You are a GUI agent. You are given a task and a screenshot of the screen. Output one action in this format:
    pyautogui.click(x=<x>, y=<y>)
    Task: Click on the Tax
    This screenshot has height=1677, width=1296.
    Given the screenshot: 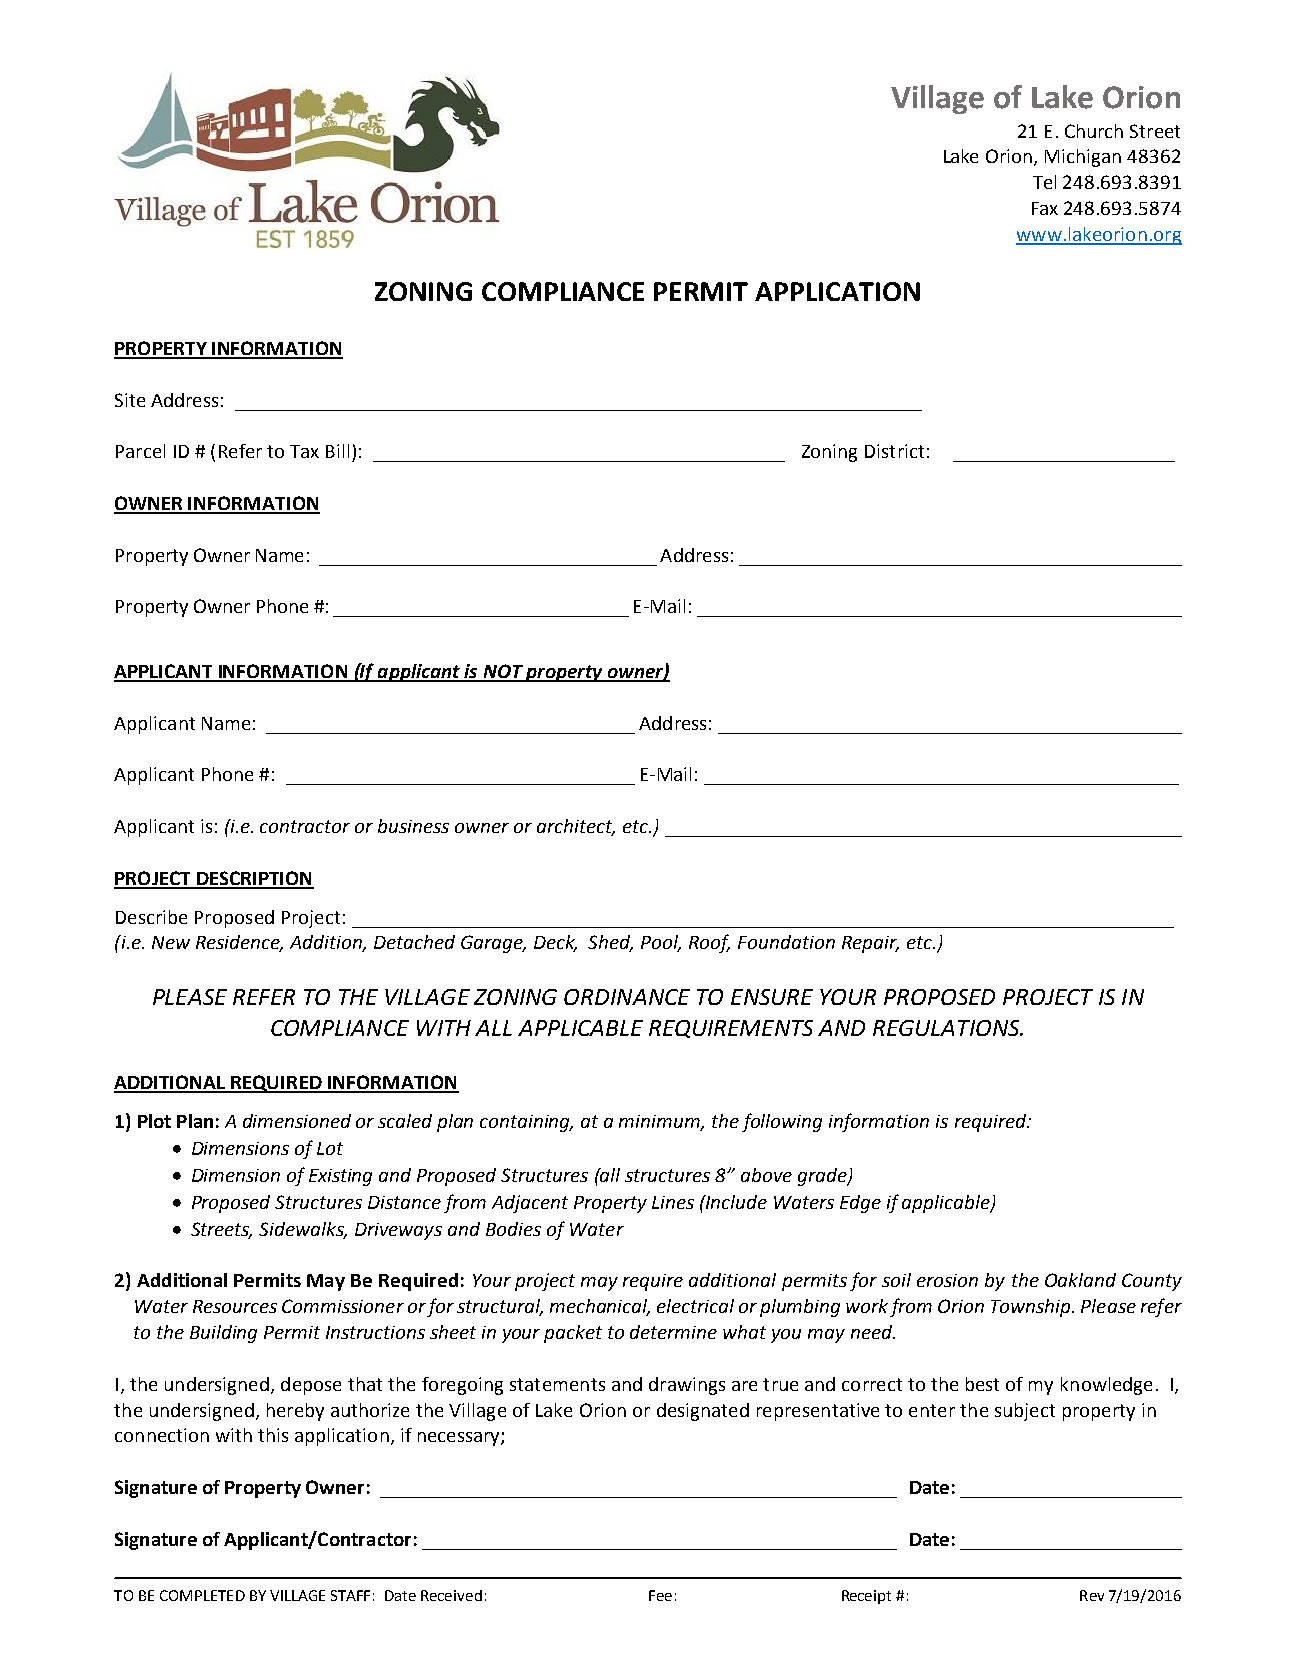 What is the action you would take?
    pyautogui.click(x=304, y=451)
